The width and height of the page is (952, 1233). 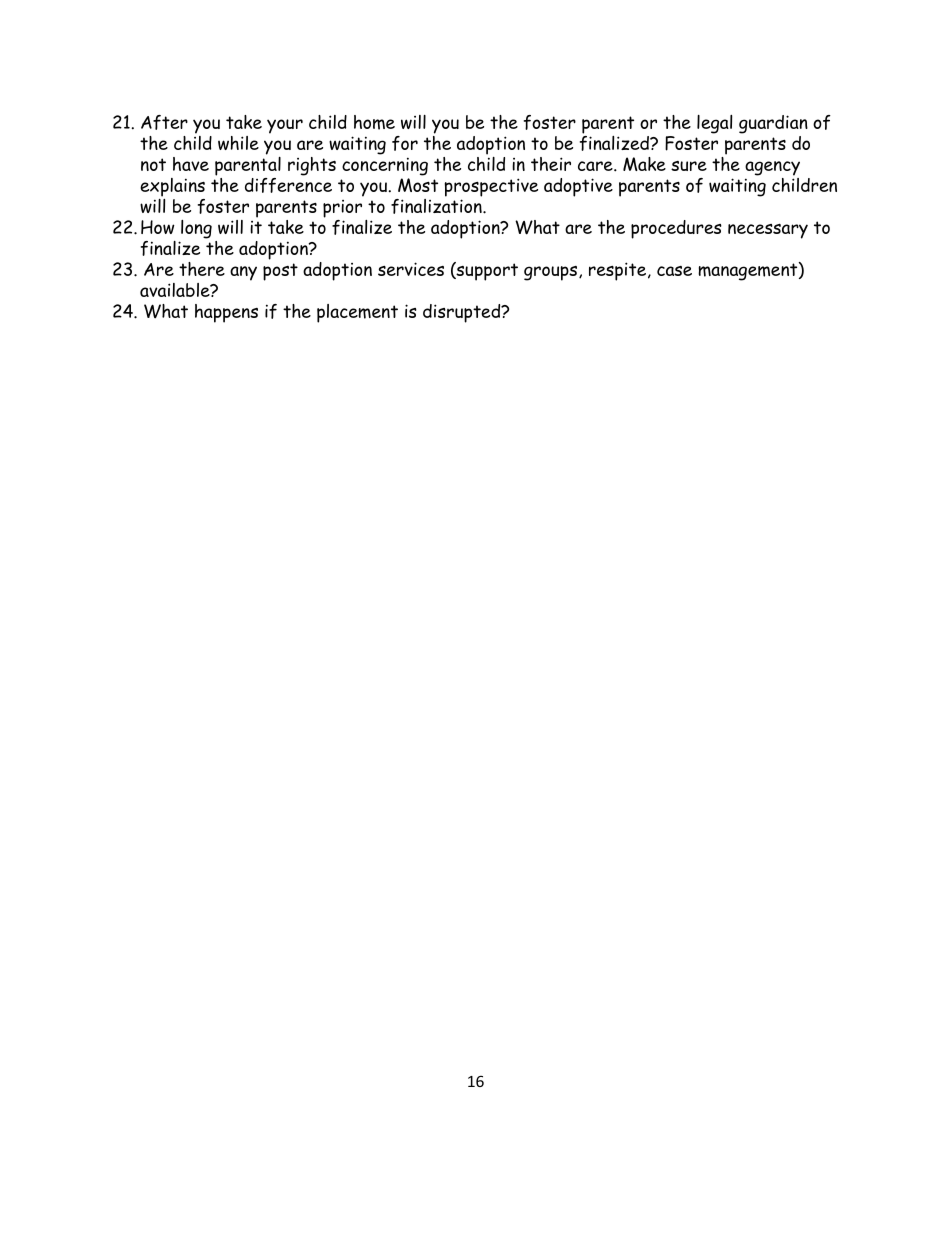 I want to click on any, so click(x=243, y=273).
